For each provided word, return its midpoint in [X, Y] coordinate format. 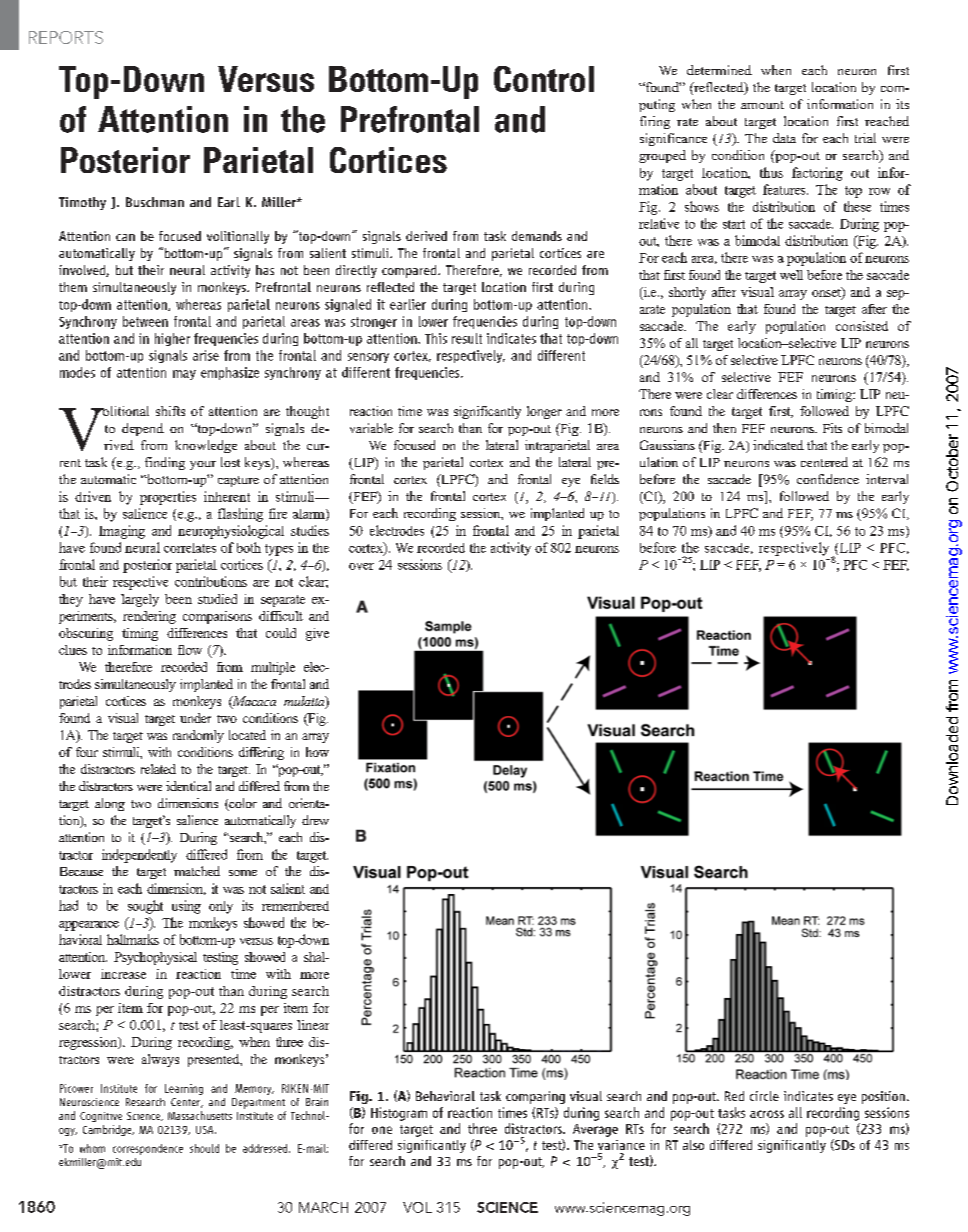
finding [165, 463]
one [382, 1130]
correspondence [148, 1149]
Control [544, 79]
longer [544, 412]
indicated [778, 445]
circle [764, 1096]
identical [188, 786]
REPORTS [66, 37]
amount [762, 105]
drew [315, 820]
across [767, 1114]
